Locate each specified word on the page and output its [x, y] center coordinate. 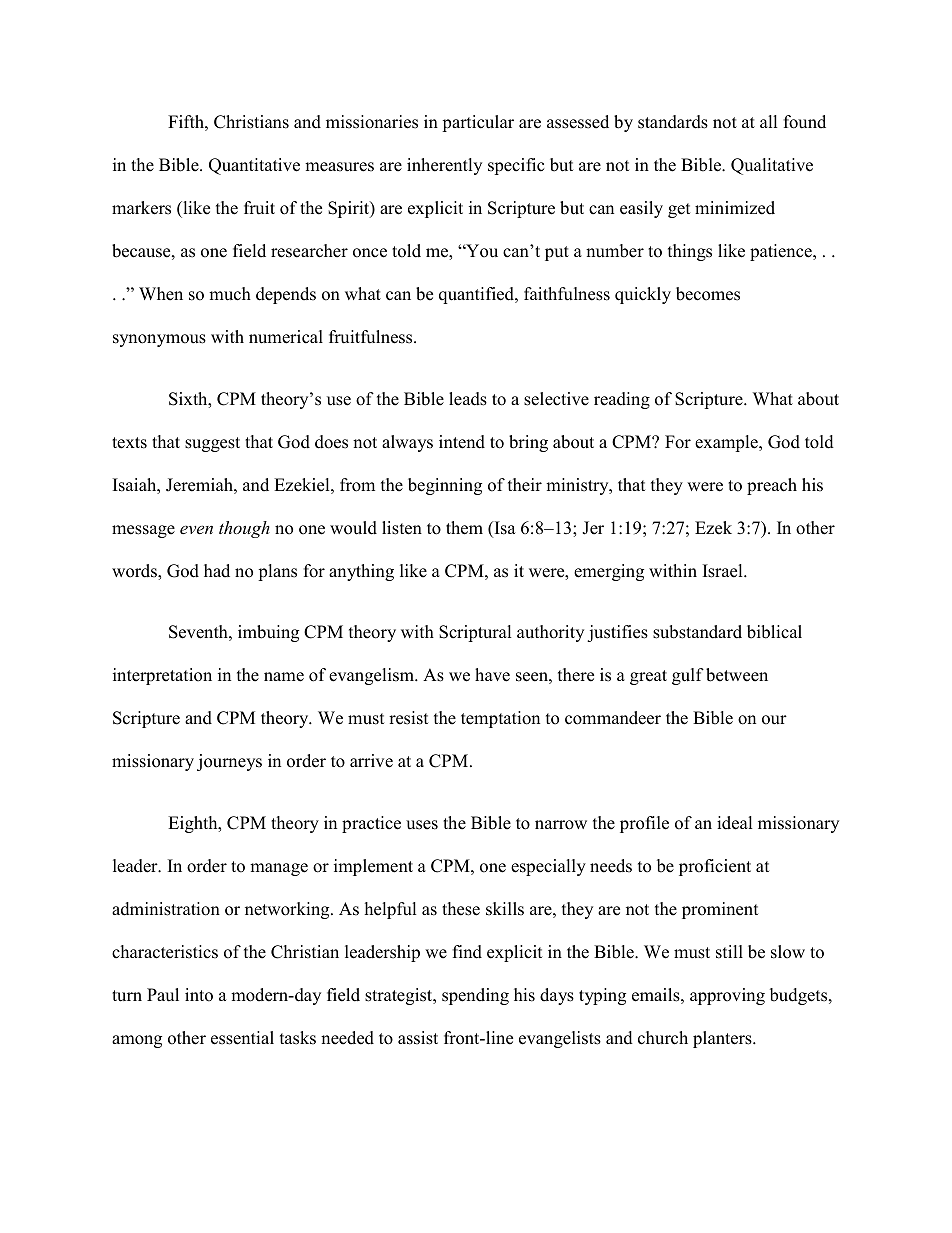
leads [468, 399]
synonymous [159, 340]
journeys [229, 762]
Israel [724, 571]
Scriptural [475, 633]
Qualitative [772, 166]
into [199, 995]
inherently [444, 166]
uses [422, 825]
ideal [735, 823]
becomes [708, 294]
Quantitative [254, 166]
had [217, 571]
